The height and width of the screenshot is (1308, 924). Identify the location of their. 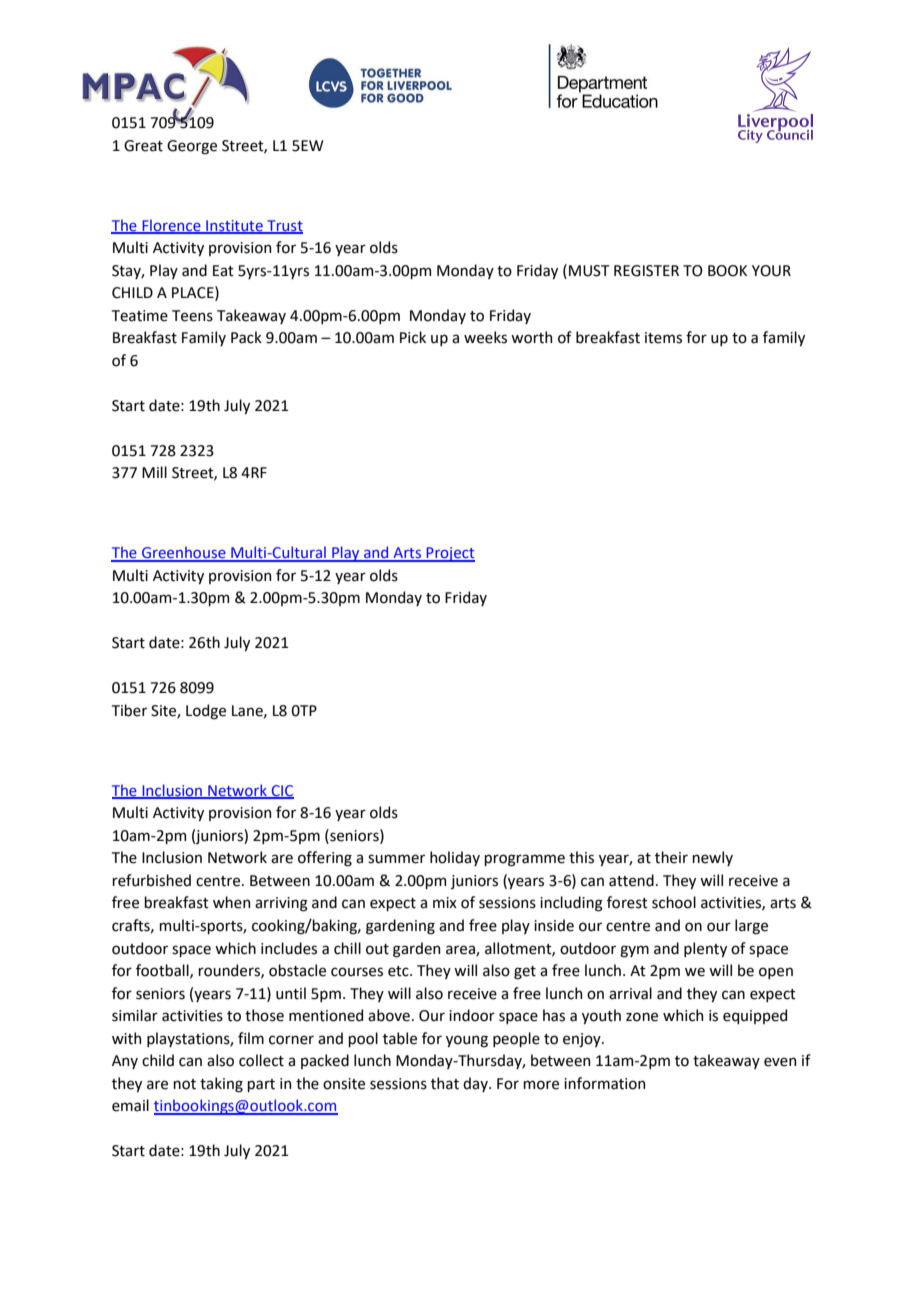
(671, 857).
